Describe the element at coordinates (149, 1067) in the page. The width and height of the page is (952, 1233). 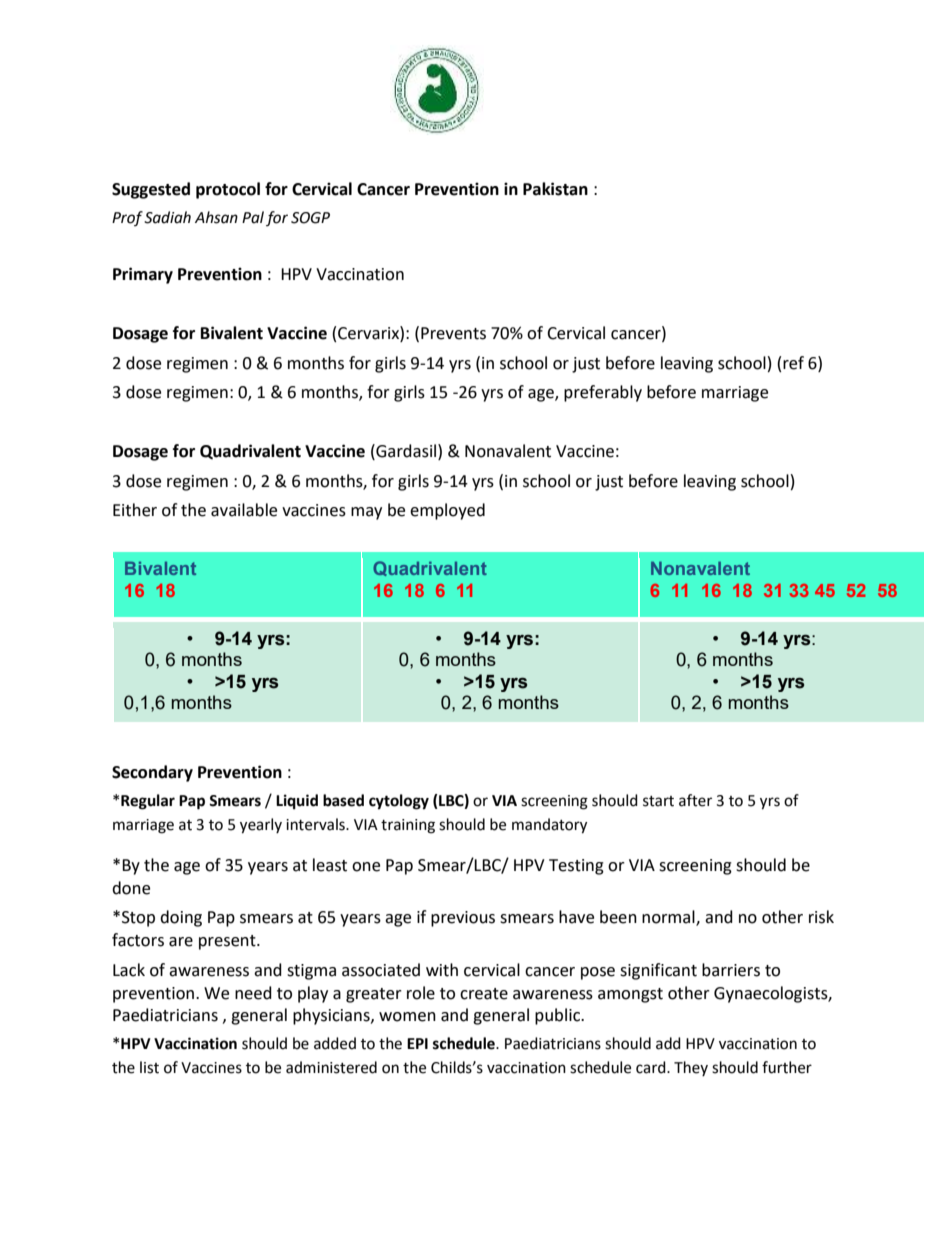
I see `list` at that location.
